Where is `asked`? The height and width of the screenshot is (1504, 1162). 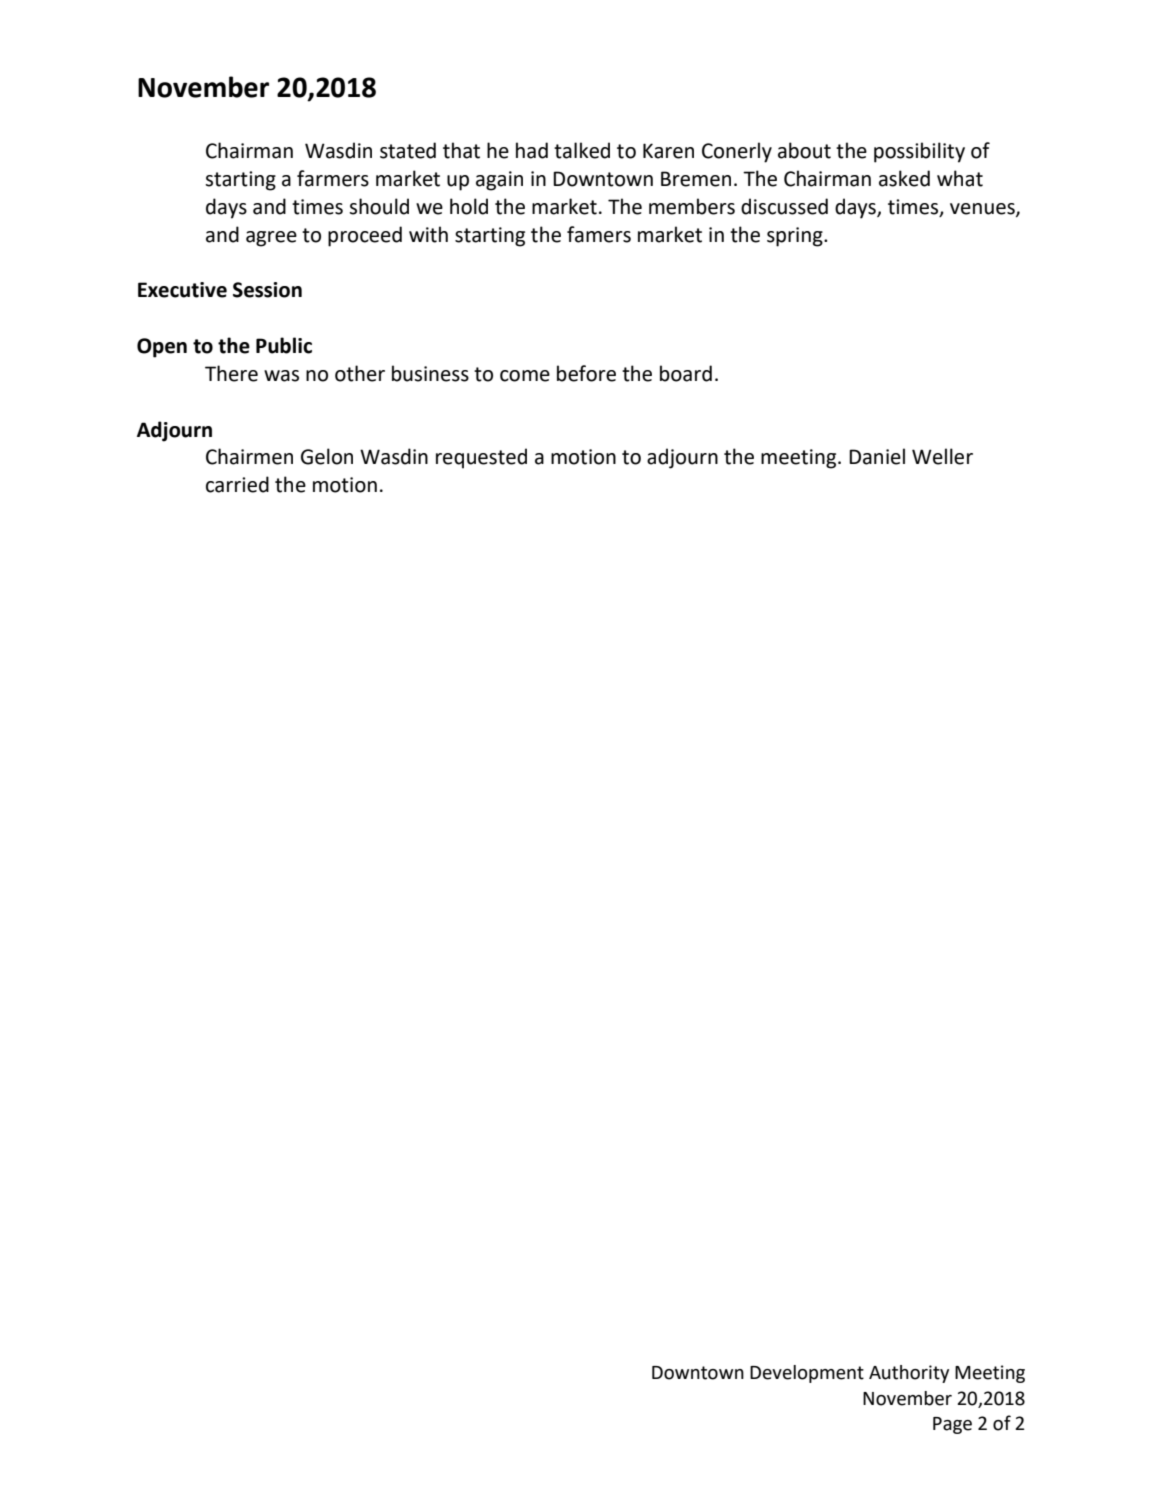 asked is located at coordinates (904, 178).
